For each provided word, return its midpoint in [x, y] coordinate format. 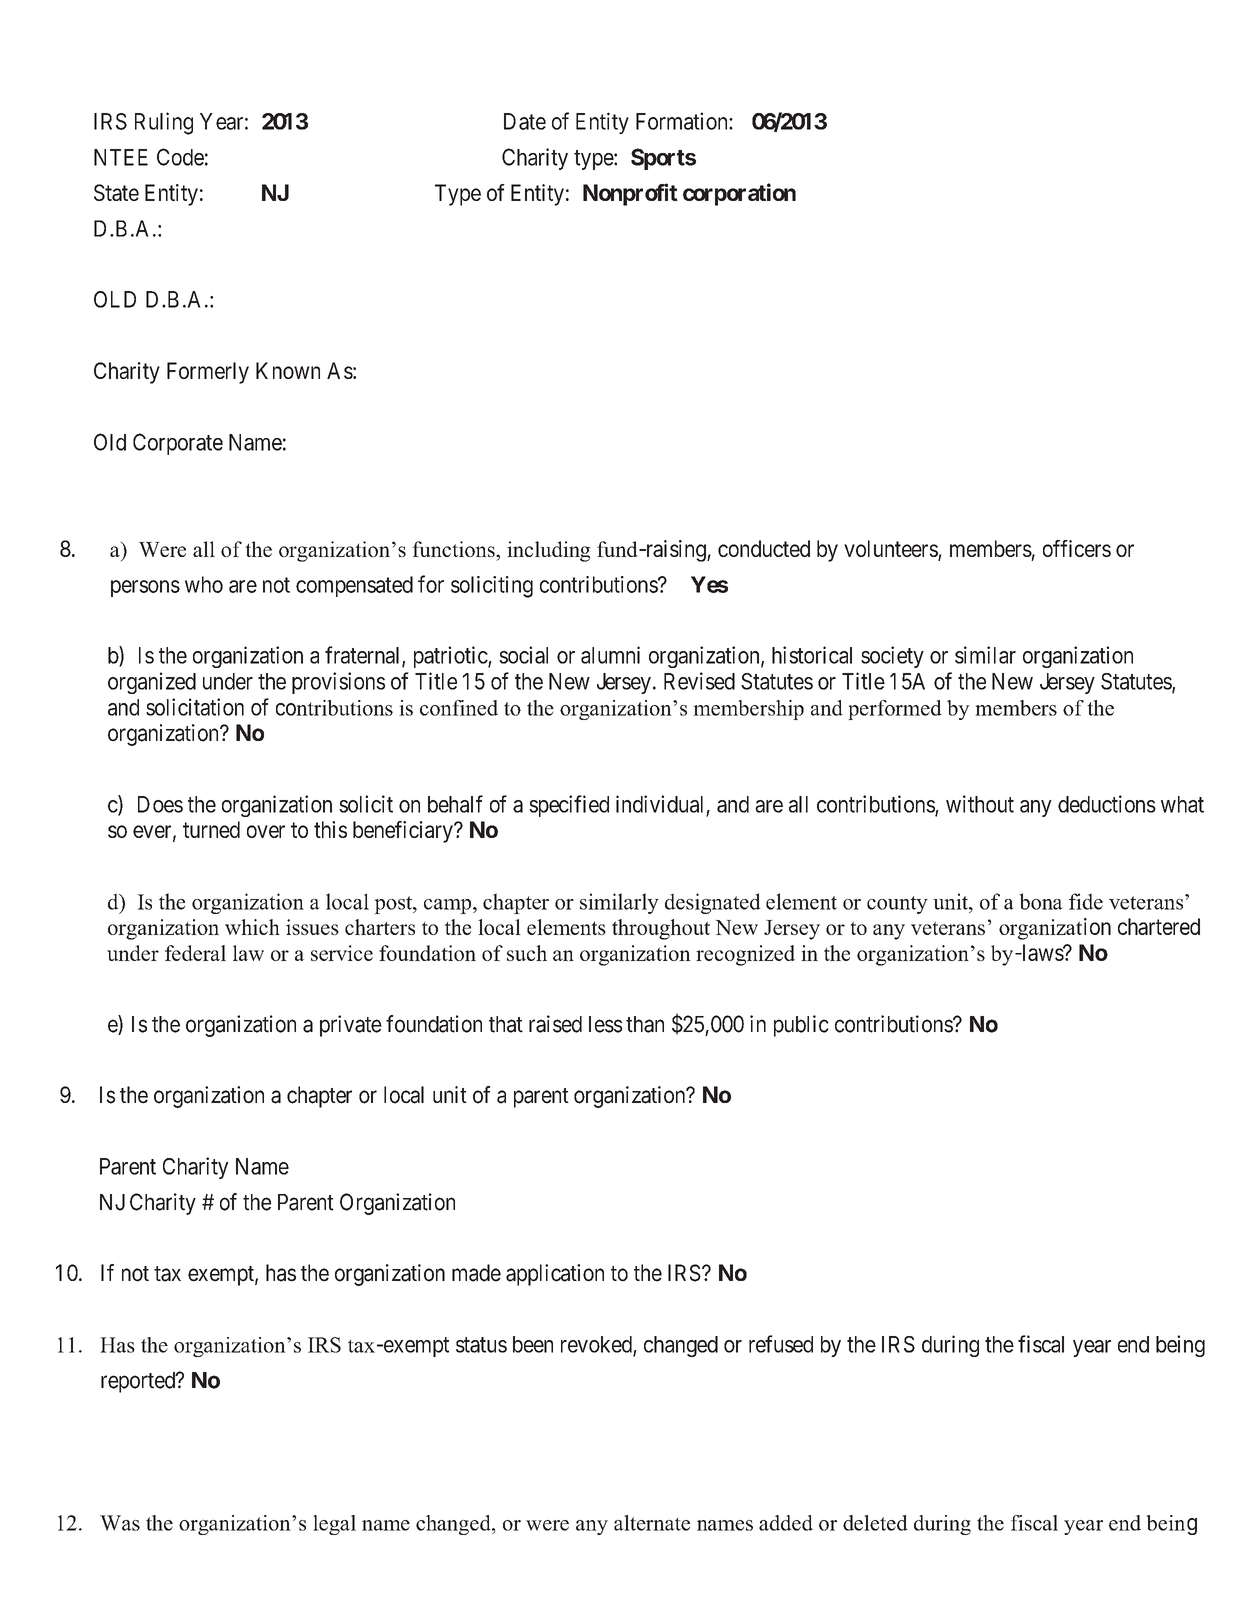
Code [180, 157]
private [351, 1026]
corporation [739, 194]
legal [334, 1525]
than [645, 1024]
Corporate [178, 444]
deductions [1107, 804]
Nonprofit [630, 194]
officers [1077, 548]
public [801, 1026]
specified [569, 806]
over [266, 831]
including [549, 551]
